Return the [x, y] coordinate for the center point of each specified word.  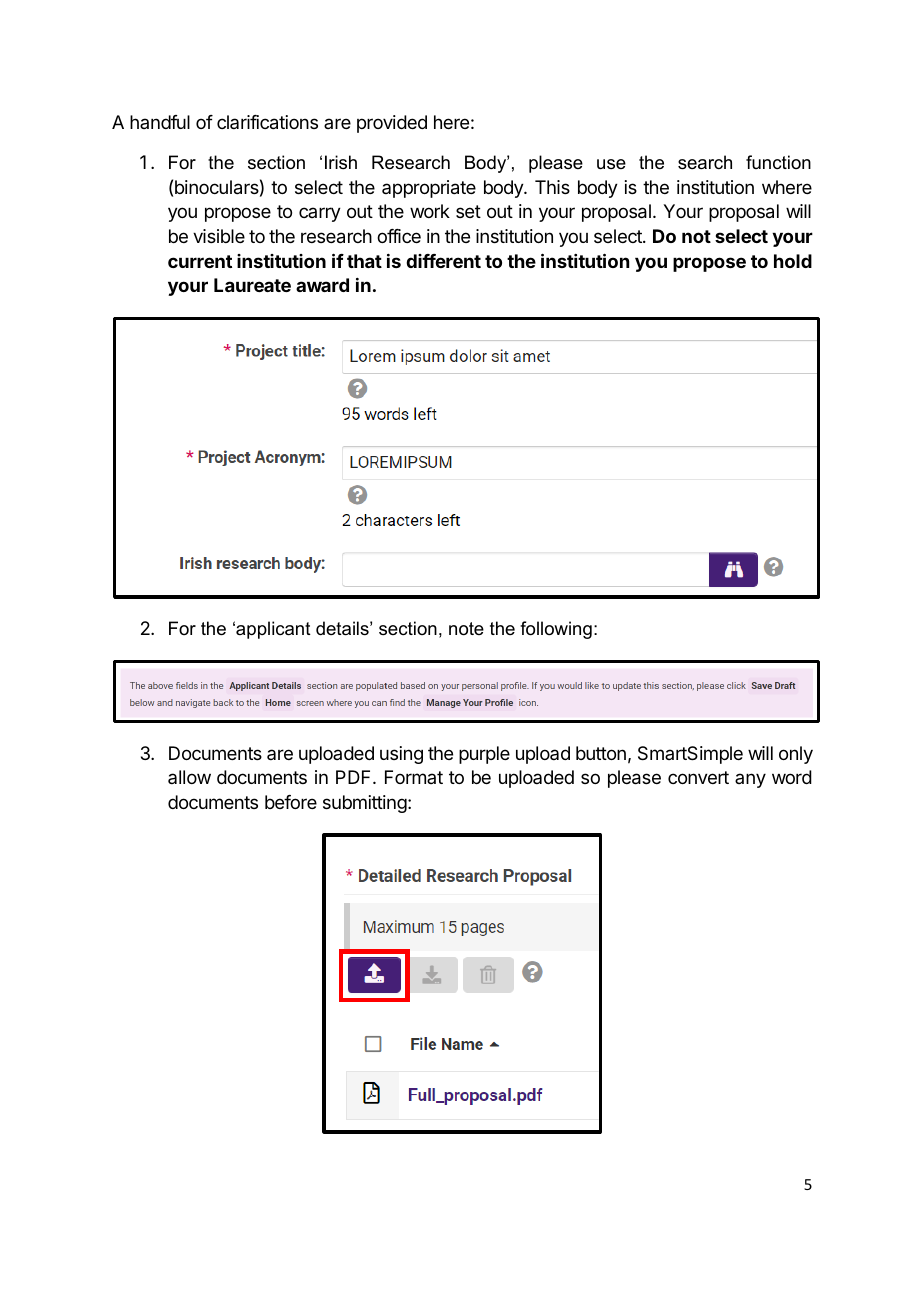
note [466, 629]
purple [484, 755]
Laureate [252, 285]
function [778, 162]
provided [392, 124]
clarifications [267, 122]
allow [189, 777]
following [556, 630]
